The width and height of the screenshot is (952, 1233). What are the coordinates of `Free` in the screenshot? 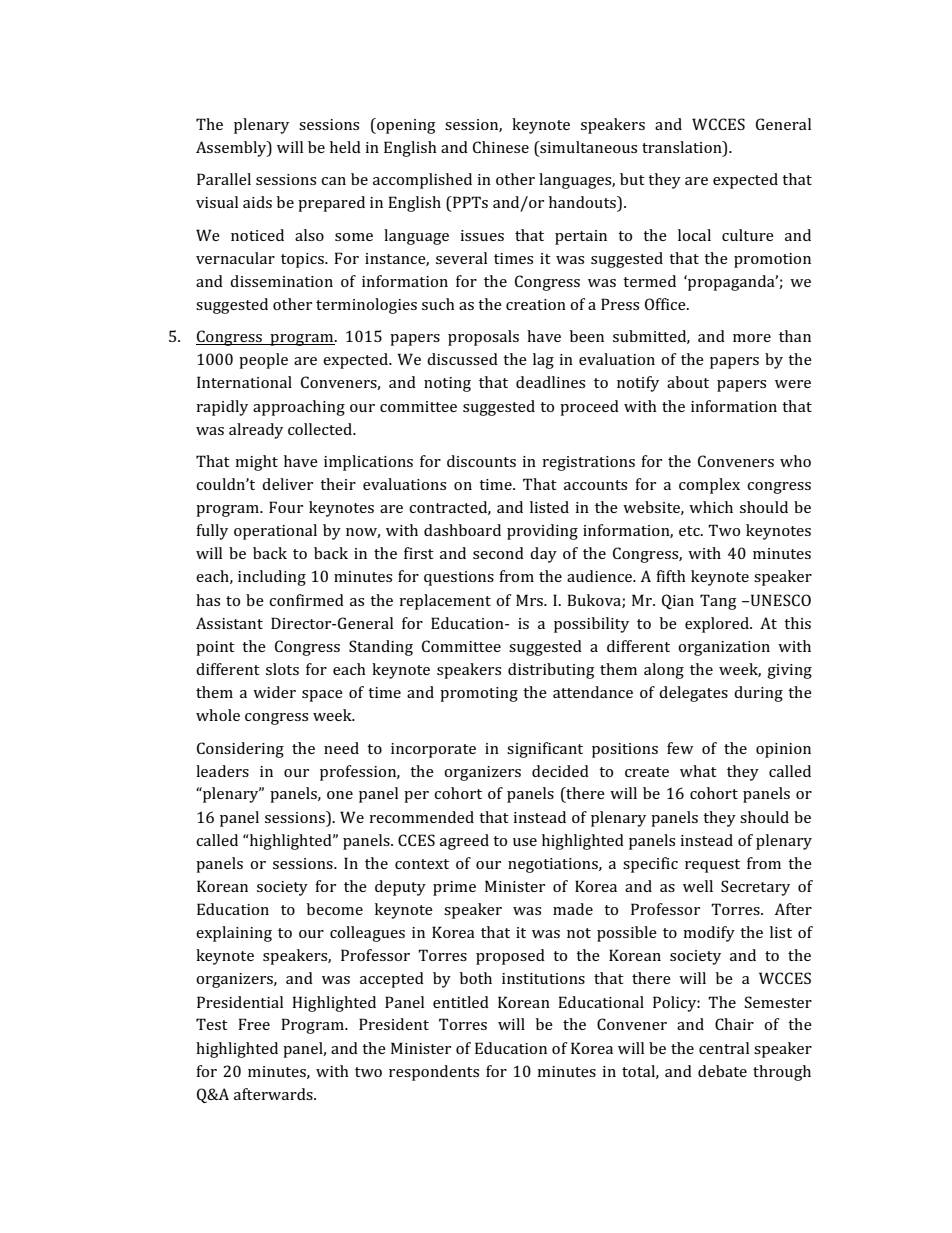 It's located at (254, 1024).
